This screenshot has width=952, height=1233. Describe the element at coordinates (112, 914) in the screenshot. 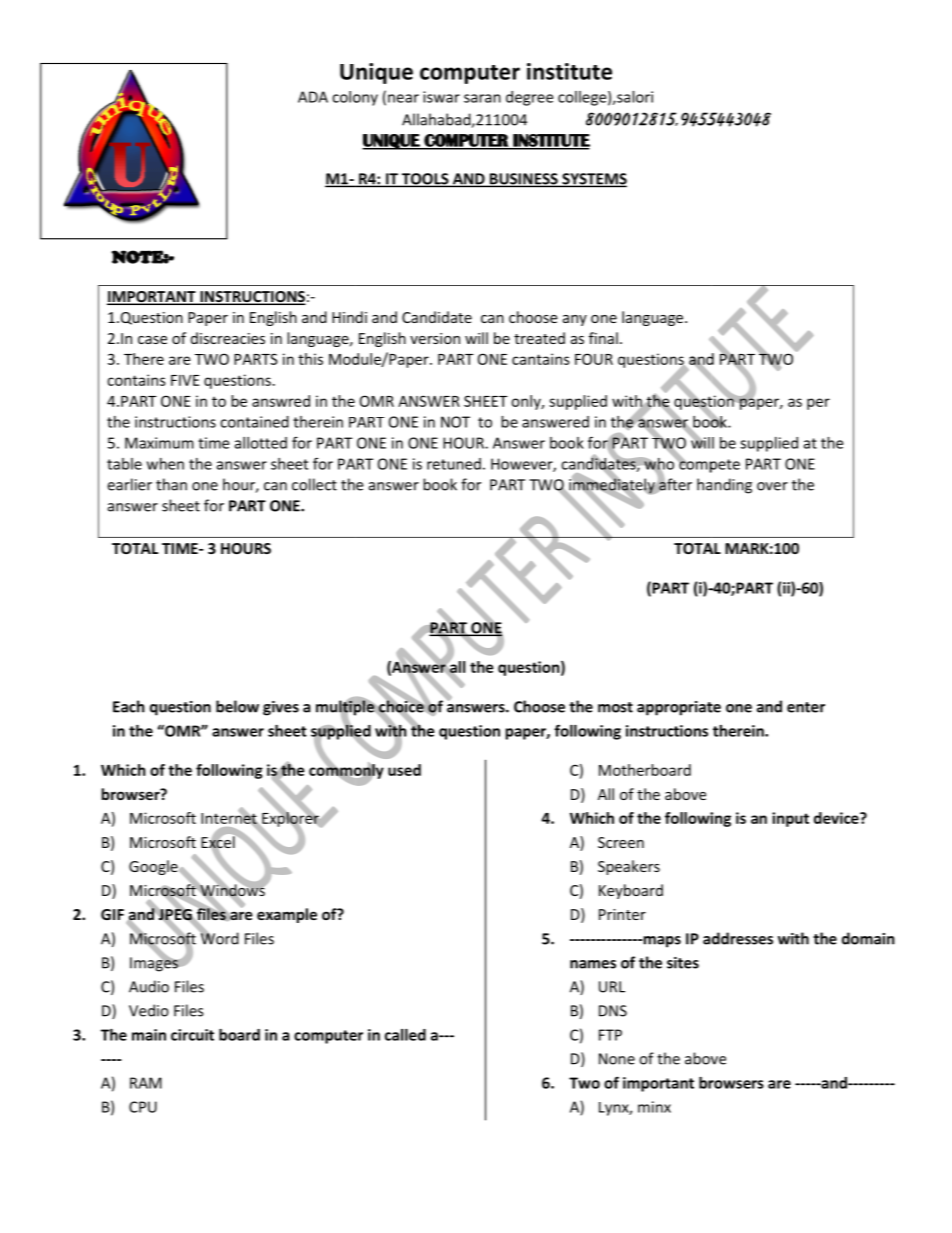

I see `GIF` at that location.
